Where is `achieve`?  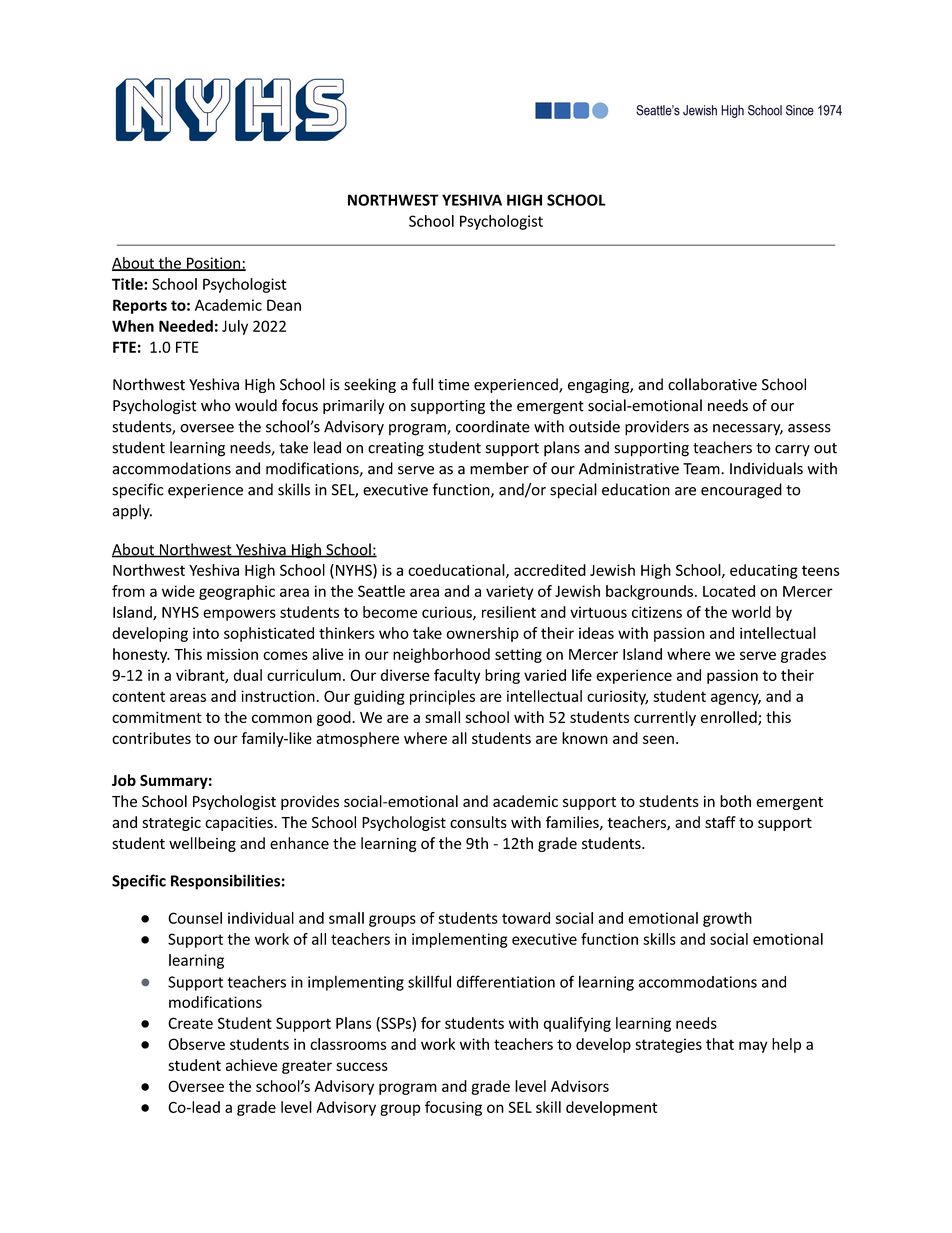
achieve is located at coordinates (251, 1065).
